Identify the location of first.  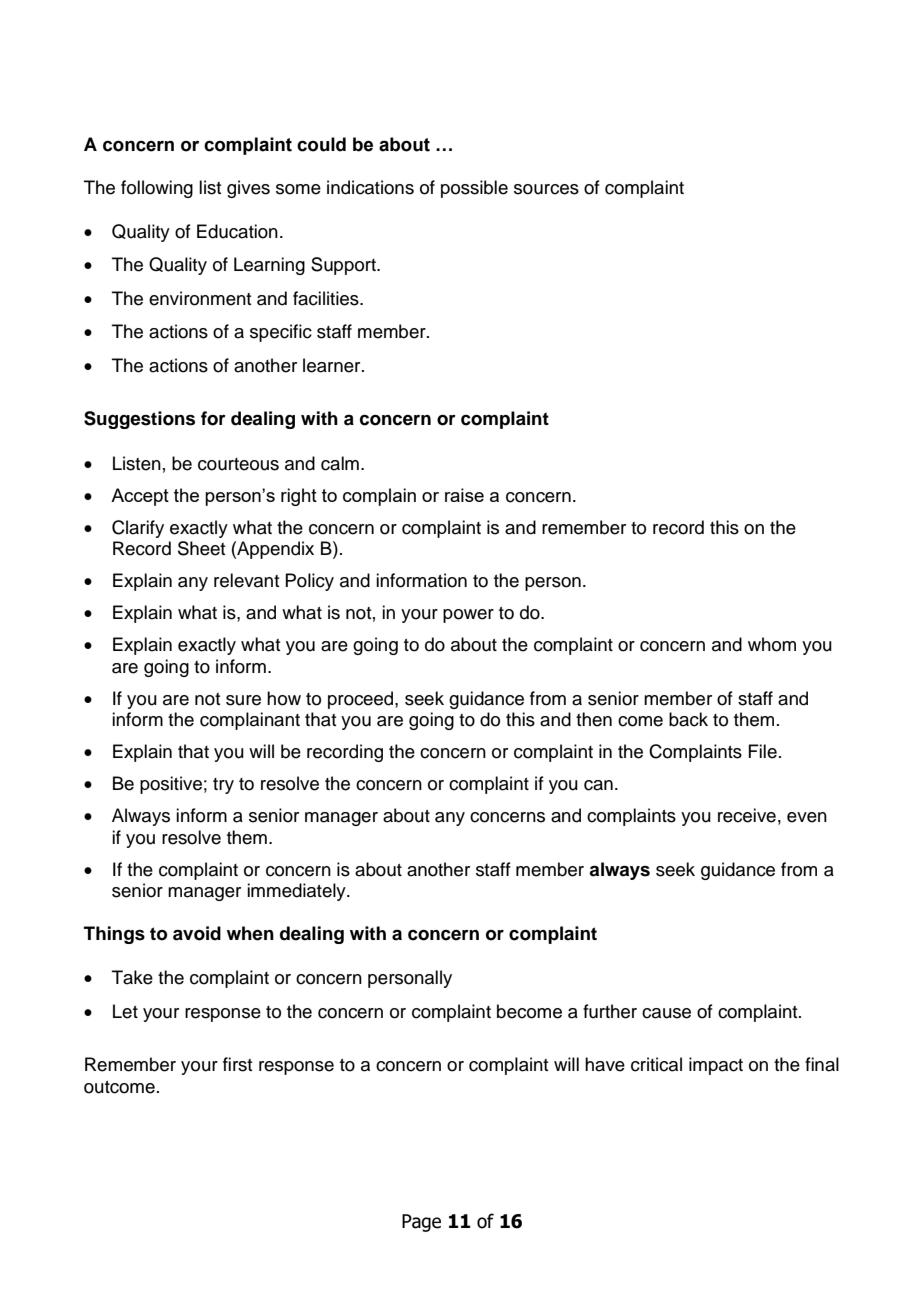
(238, 1064).
